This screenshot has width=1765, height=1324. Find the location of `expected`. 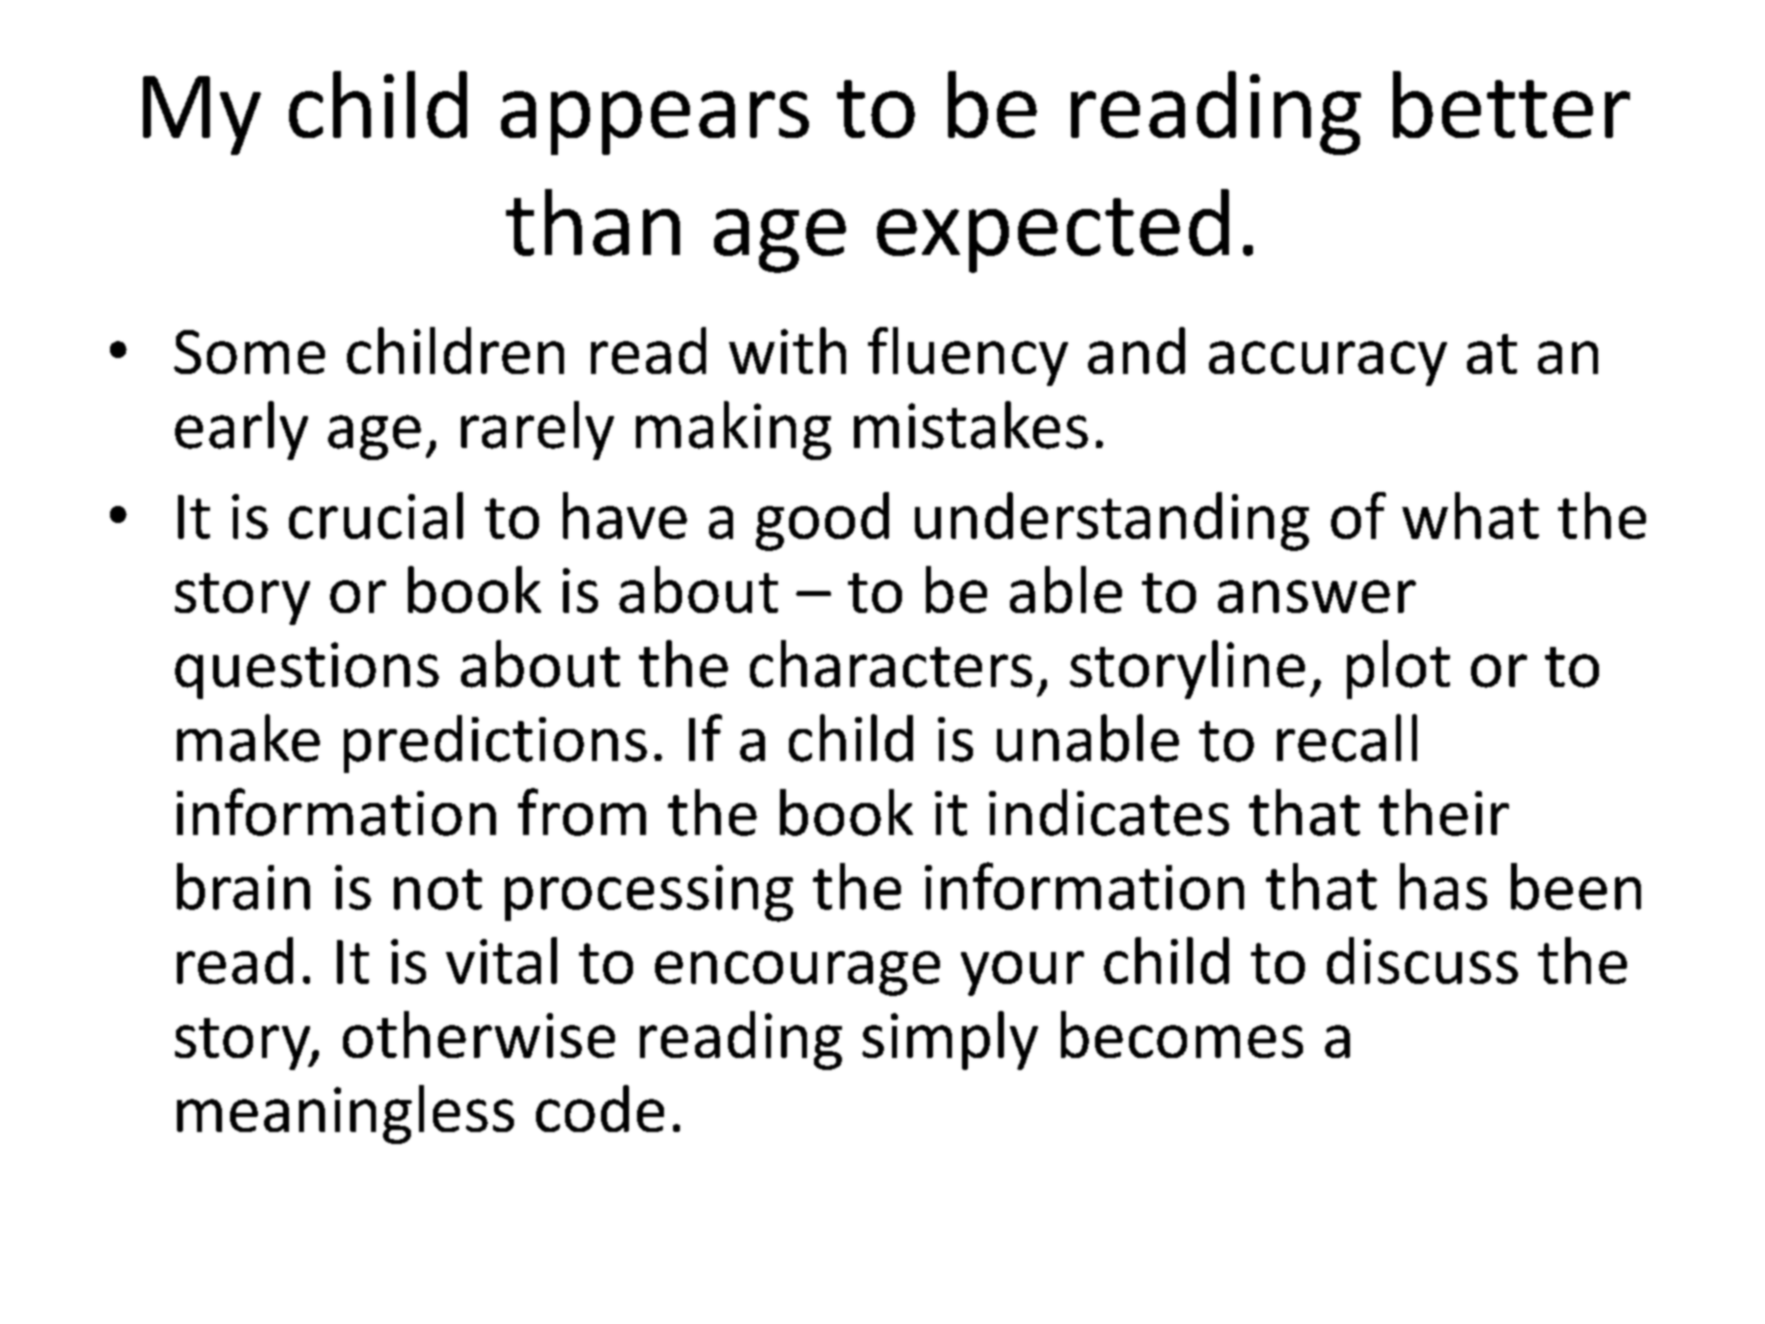

expected is located at coordinates (1053, 231).
